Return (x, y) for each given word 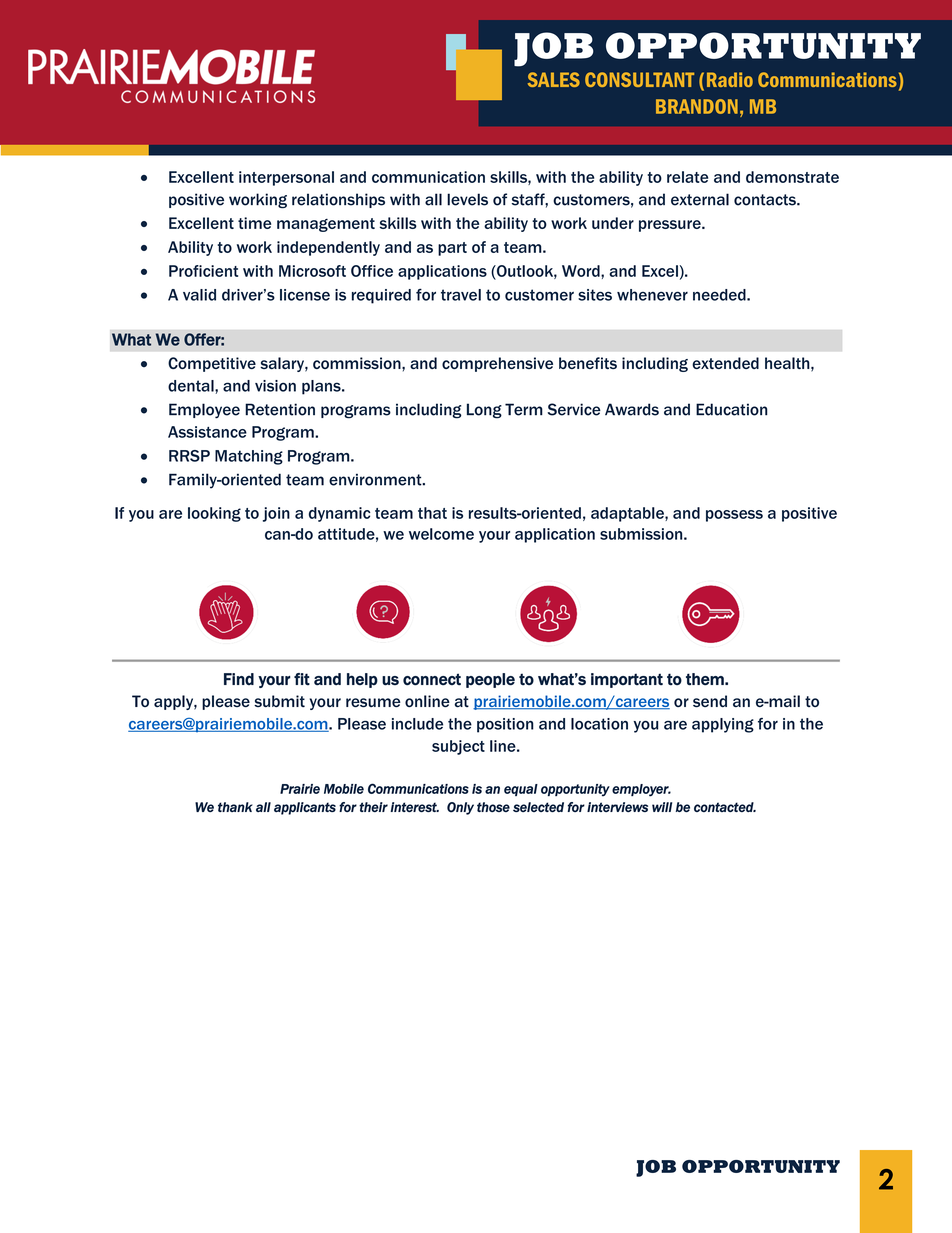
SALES (554, 79)
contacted (725, 807)
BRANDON (697, 106)
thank (235, 807)
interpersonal (286, 178)
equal (521, 790)
